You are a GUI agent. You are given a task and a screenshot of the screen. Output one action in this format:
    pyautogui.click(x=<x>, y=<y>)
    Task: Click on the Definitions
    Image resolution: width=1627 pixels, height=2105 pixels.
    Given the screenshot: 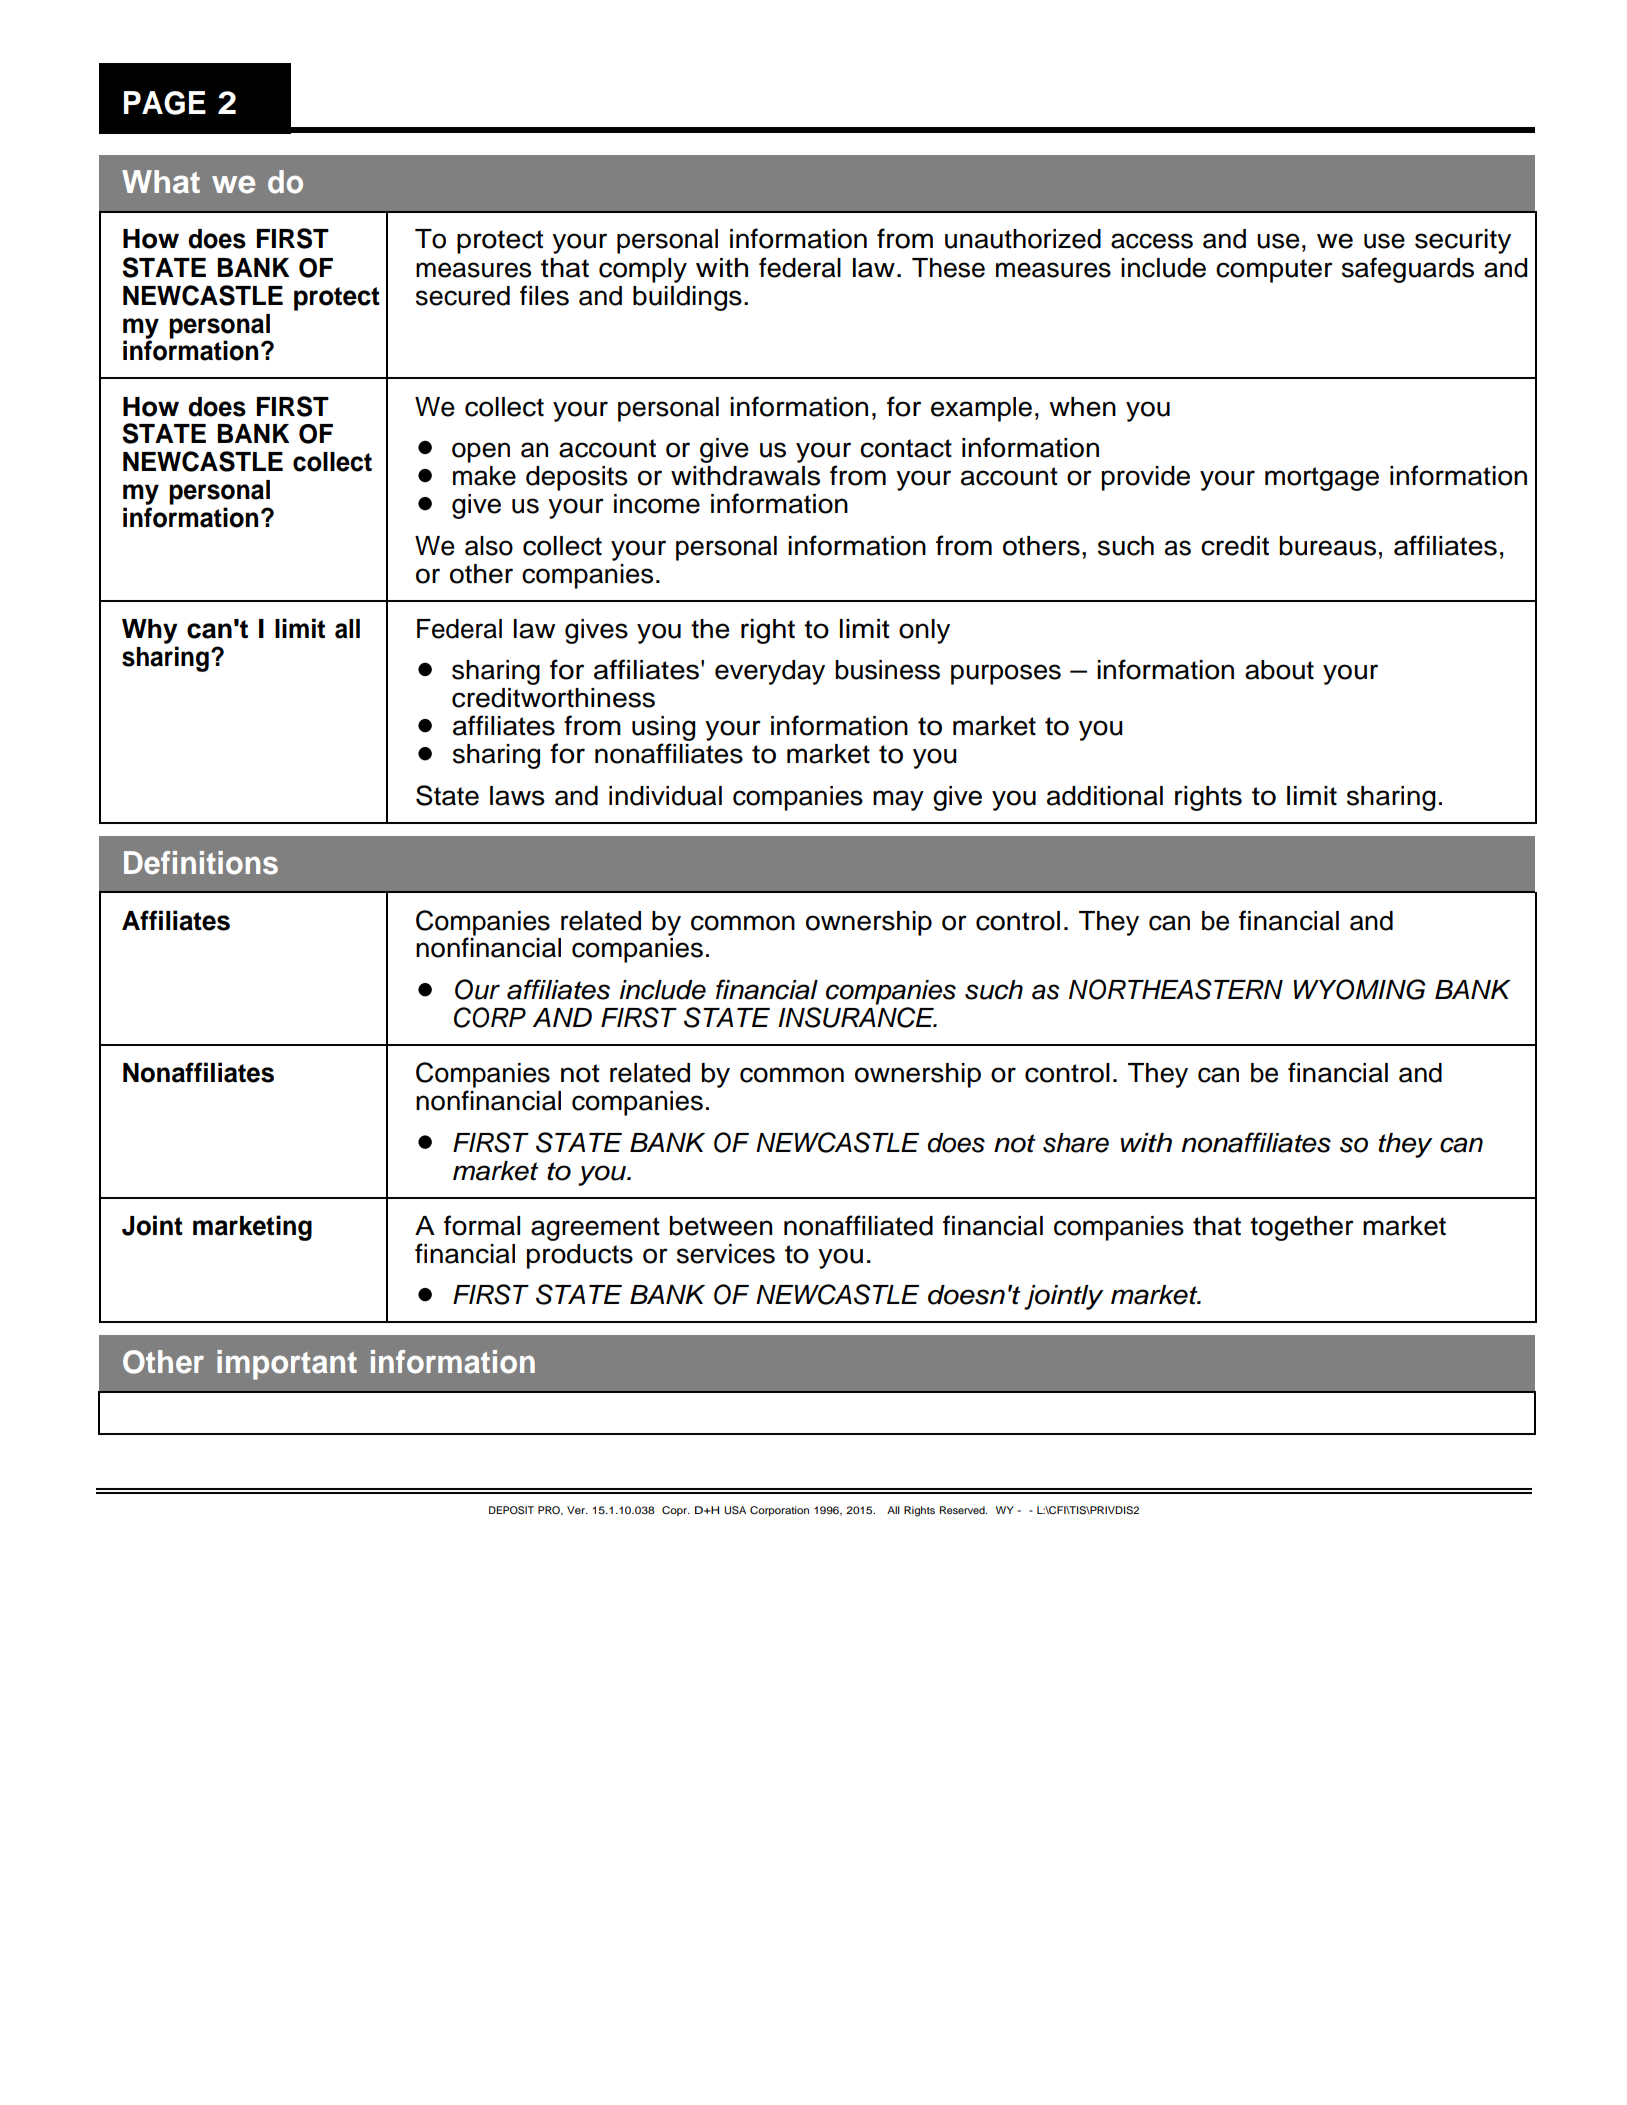 What is the action you would take?
    pyautogui.click(x=201, y=863)
